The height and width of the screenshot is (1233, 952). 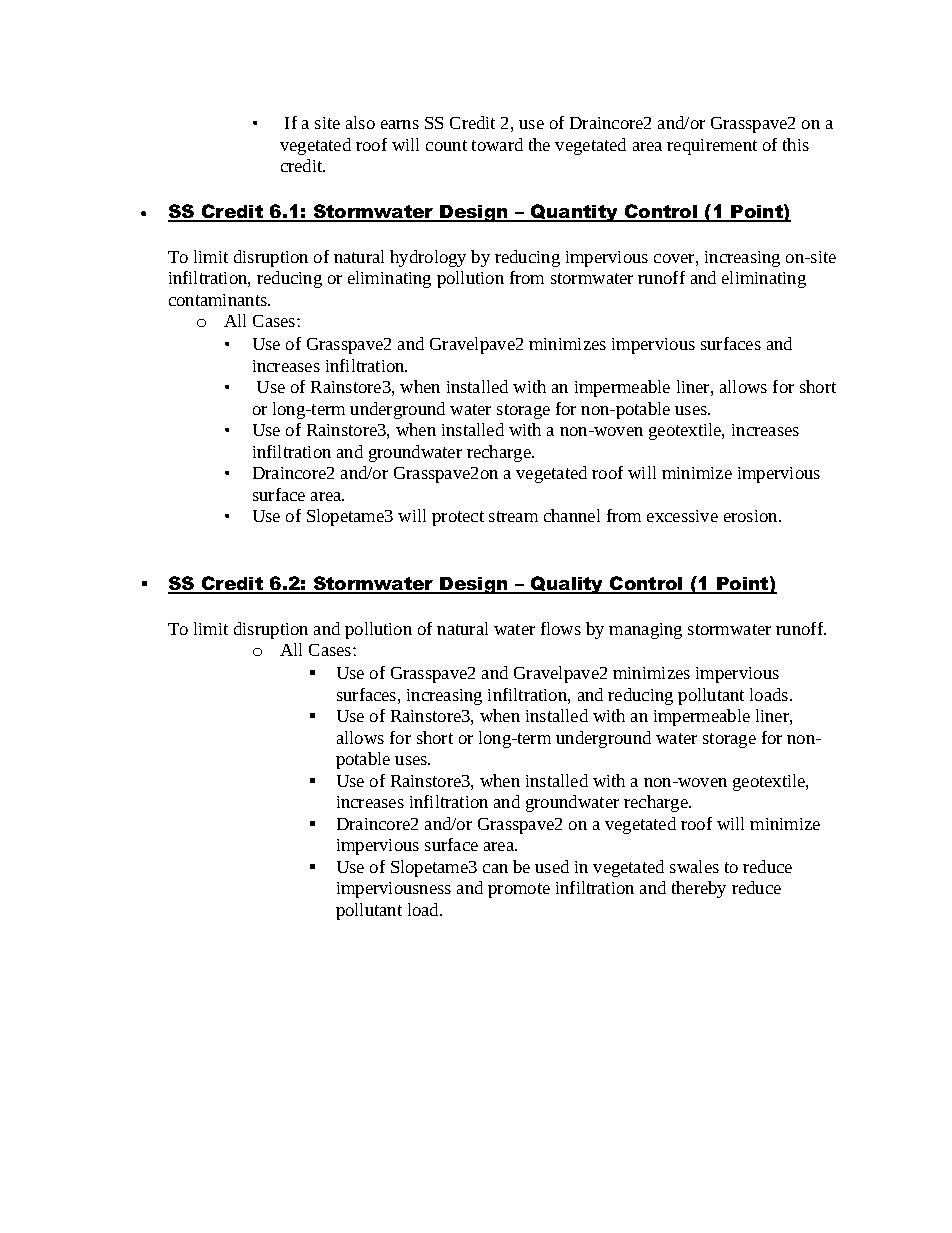 What do you see at coordinates (219, 300) in the screenshot?
I see `contaminants` at bounding box center [219, 300].
